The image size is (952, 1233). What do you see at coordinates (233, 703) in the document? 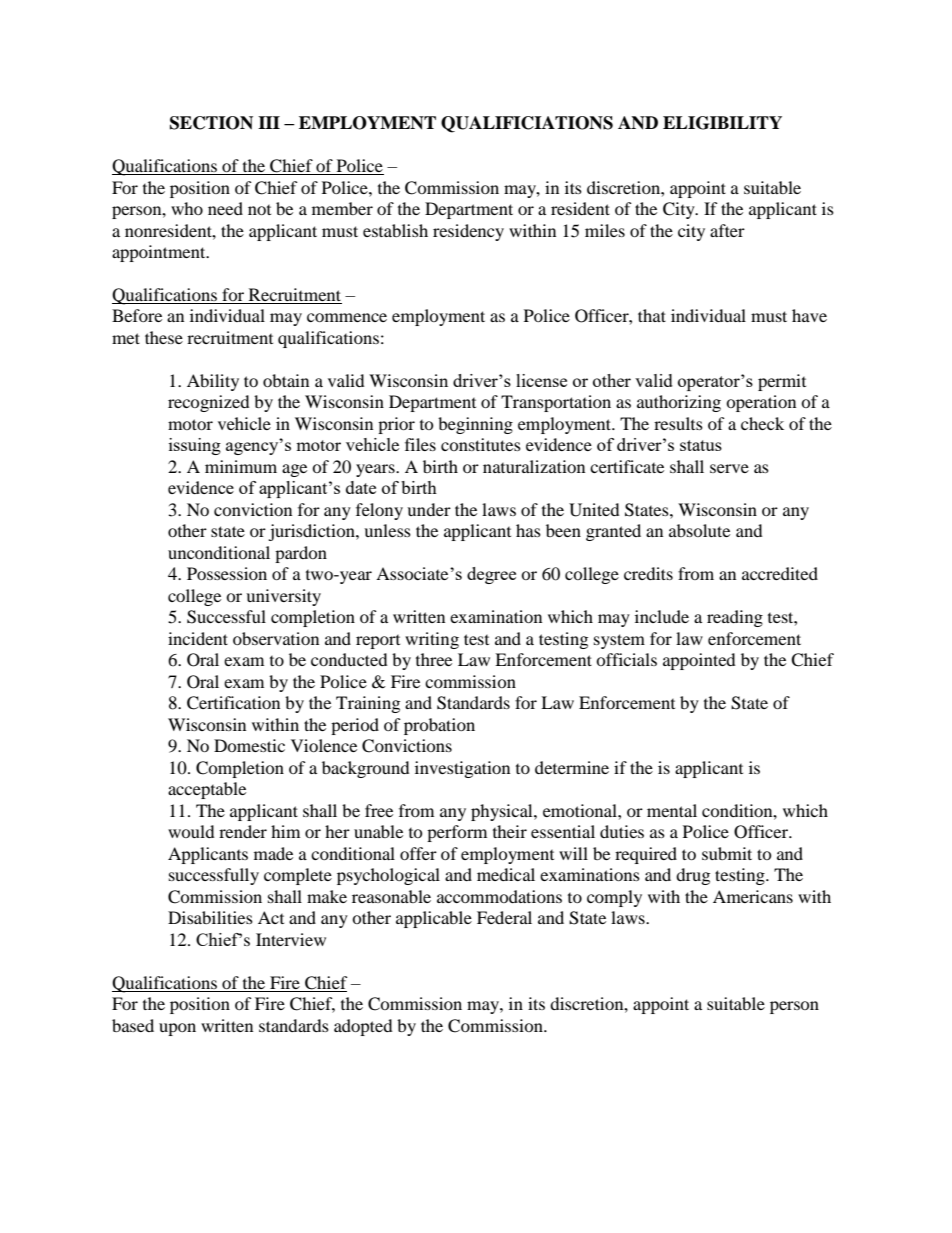
I see `Certification` at bounding box center [233, 703].
